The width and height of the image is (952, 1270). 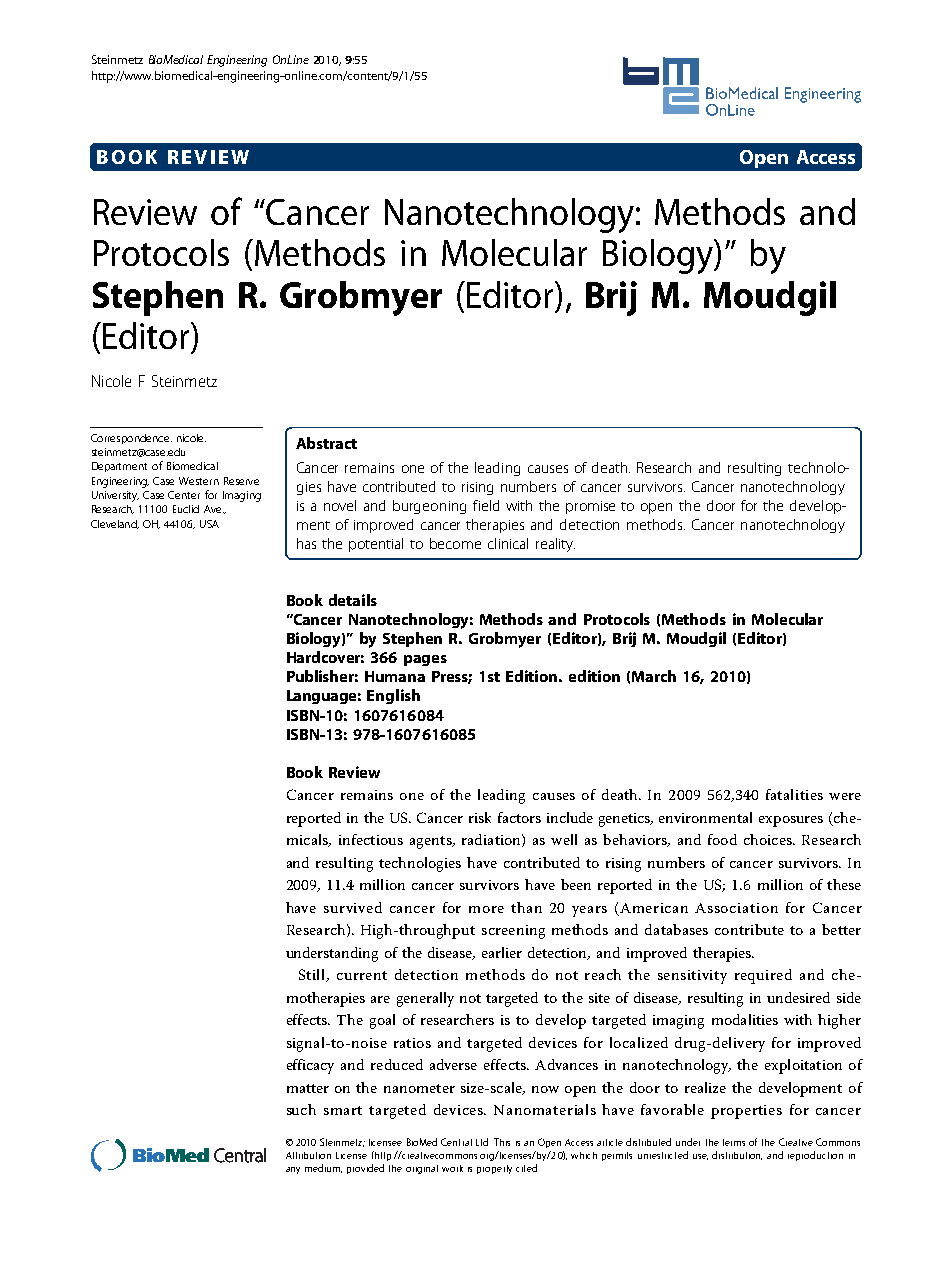 I want to click on required, so click(x=763, y=976).
